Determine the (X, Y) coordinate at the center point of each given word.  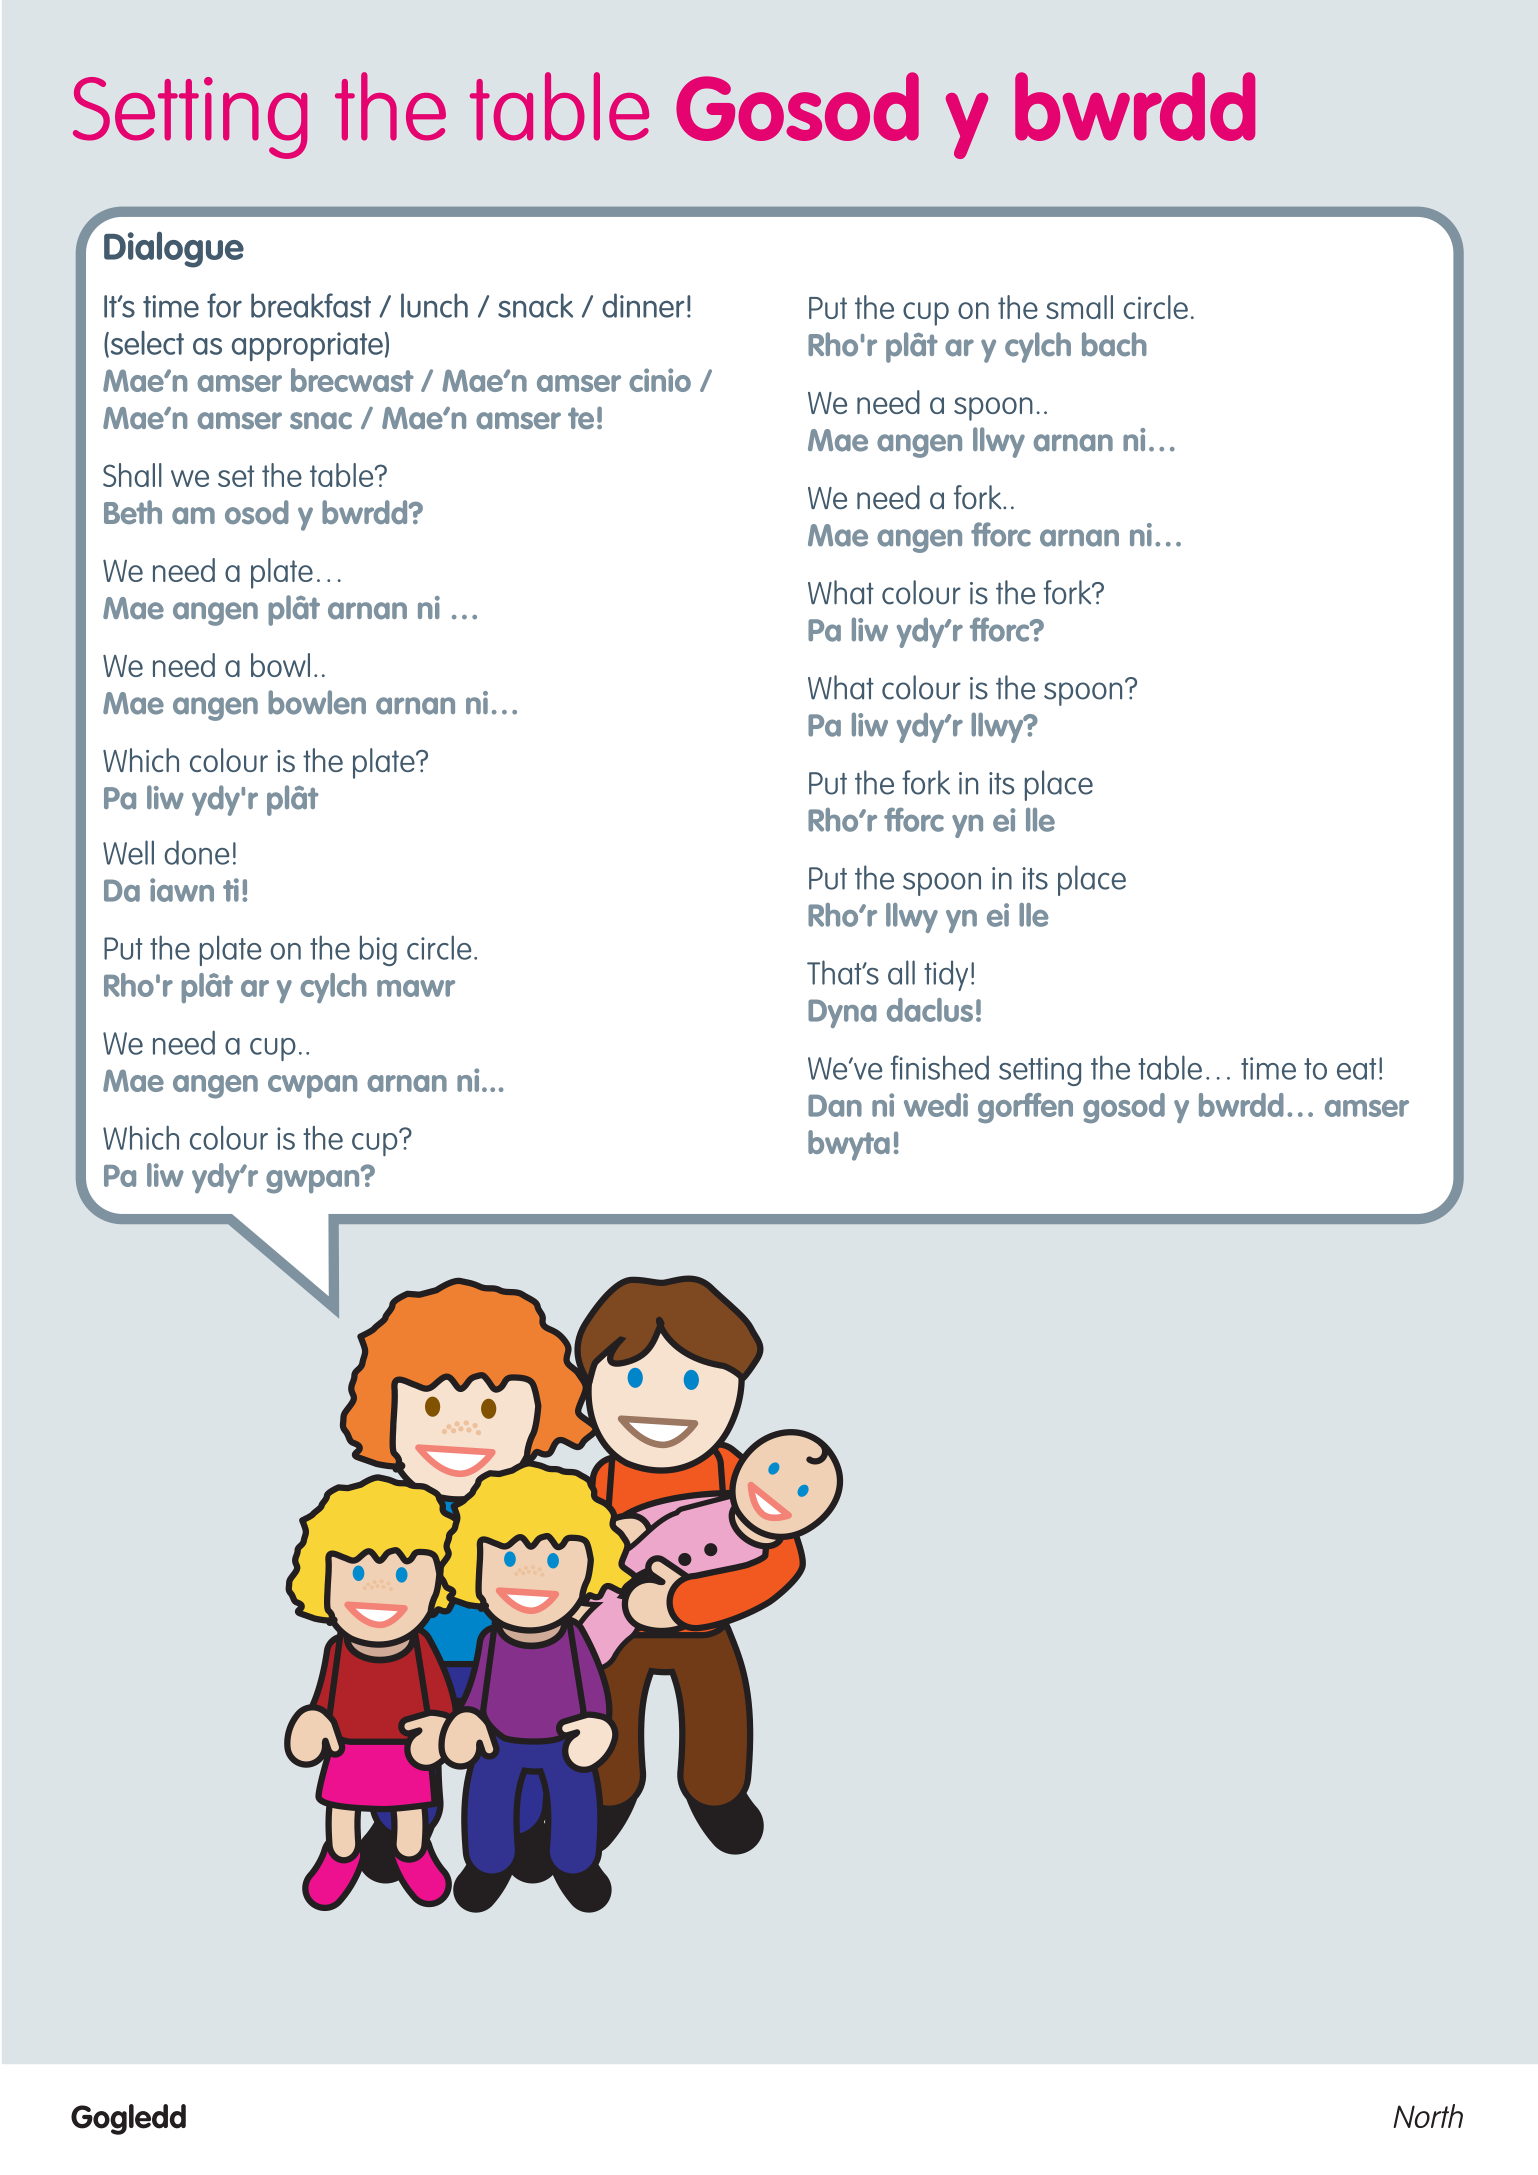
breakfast (311, 305)
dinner (643, 305)
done (196, 852)
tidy (946, 975)
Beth (133, 512)
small (1079, 307)
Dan (835, 1106)
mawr (416, 988)
